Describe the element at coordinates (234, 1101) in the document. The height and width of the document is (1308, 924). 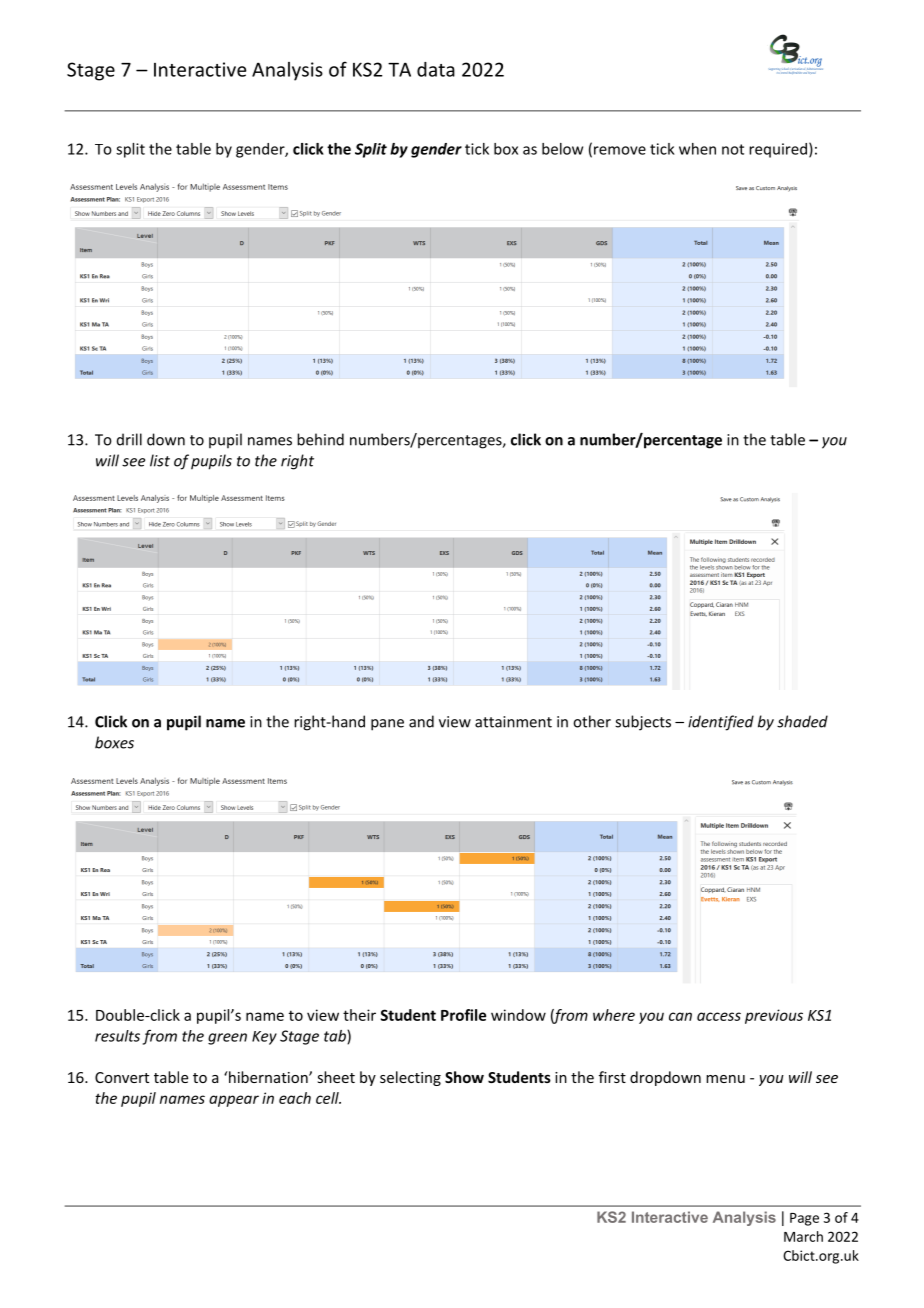
I see `appear` at that location.
